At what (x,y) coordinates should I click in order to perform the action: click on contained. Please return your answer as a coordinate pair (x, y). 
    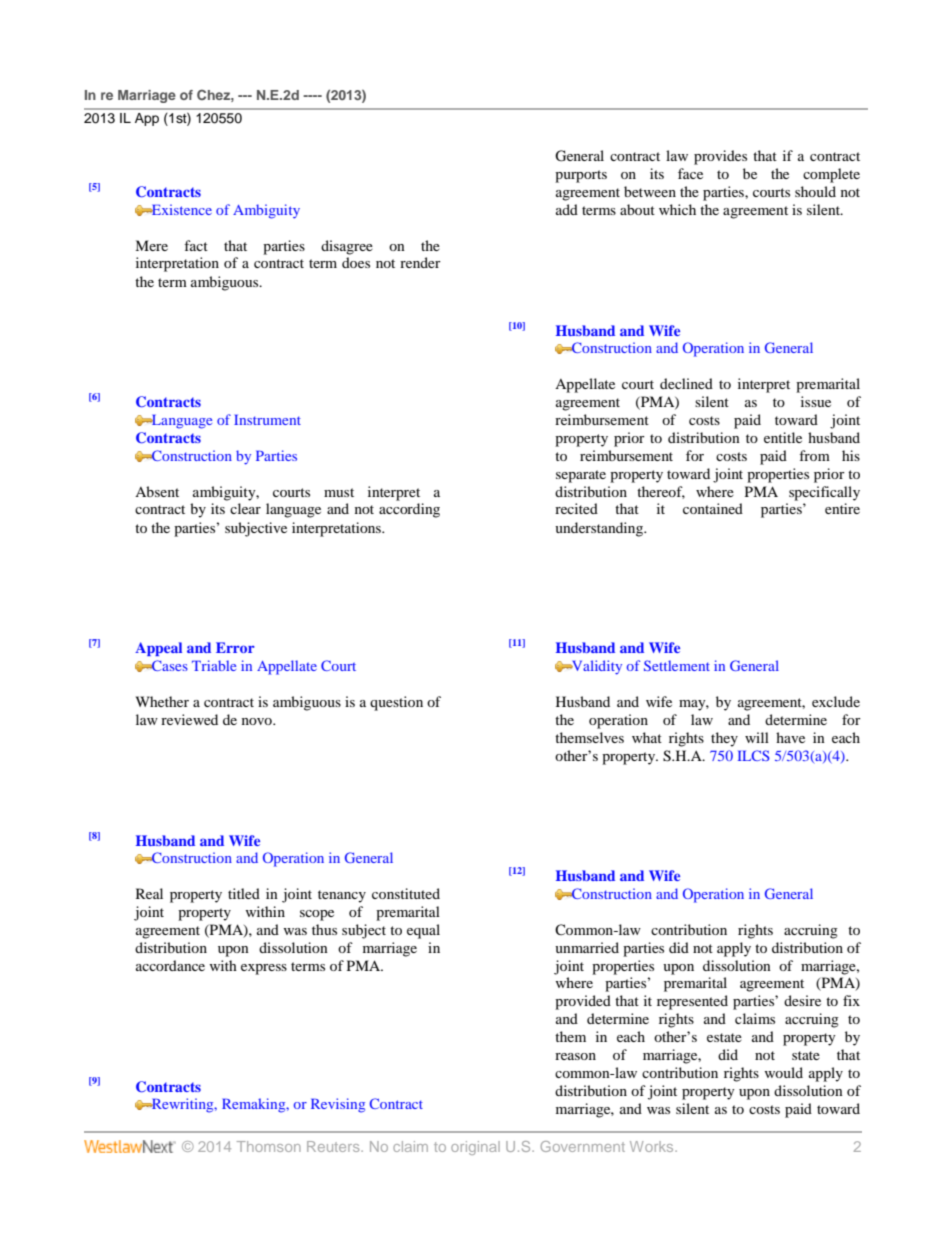
    Looking at the image, I should click on (713, 508).
